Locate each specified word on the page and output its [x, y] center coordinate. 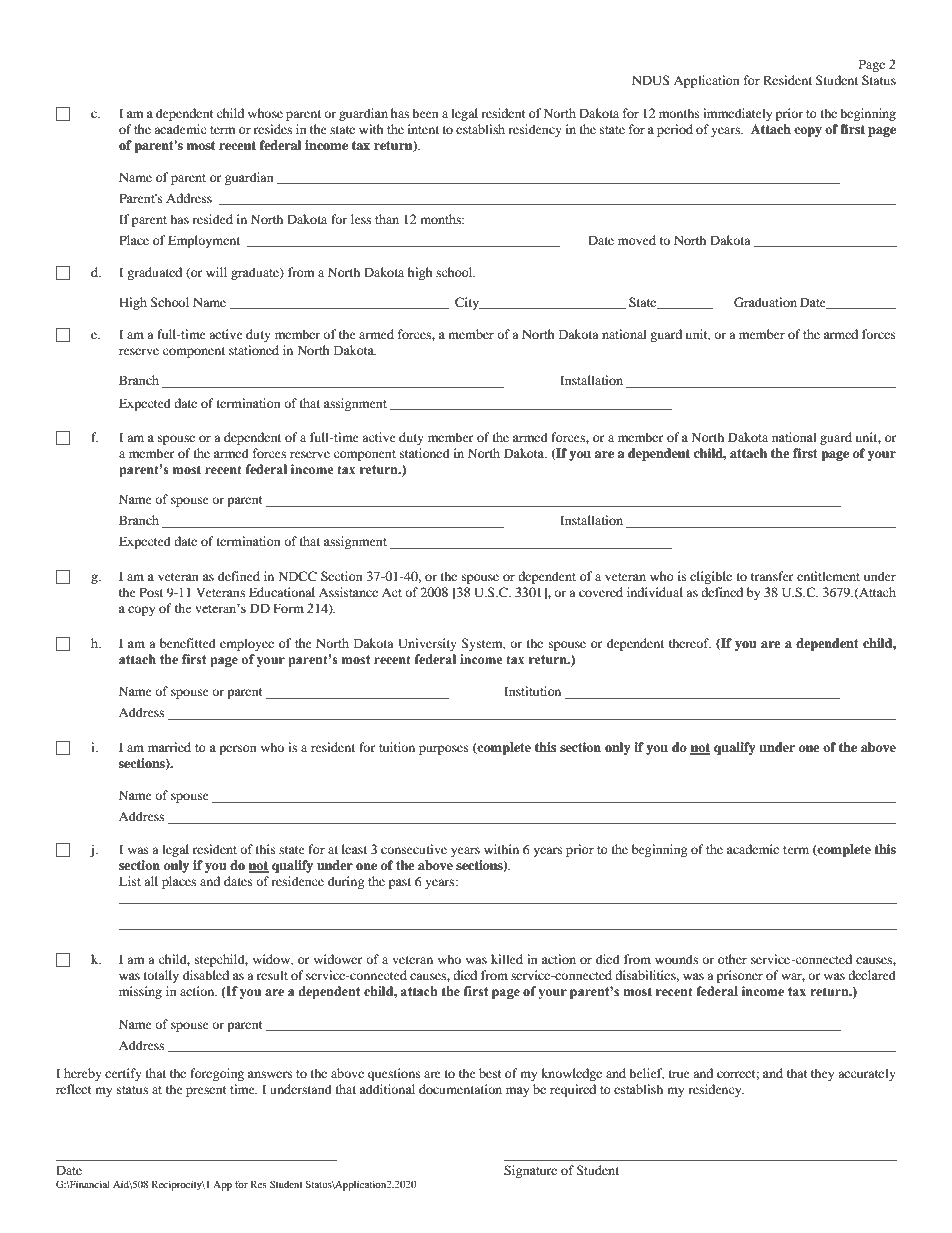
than [387, 219]
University [427, 644]
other [732, 959]
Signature [530, 1171]
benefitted [188, 643]
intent [423, 129]
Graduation [765, 302]
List [130, 881]
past [400, 883]
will [216, 272]
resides [273, 129]
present [206, 1091]
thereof [690, 643]
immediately [737, 114]
